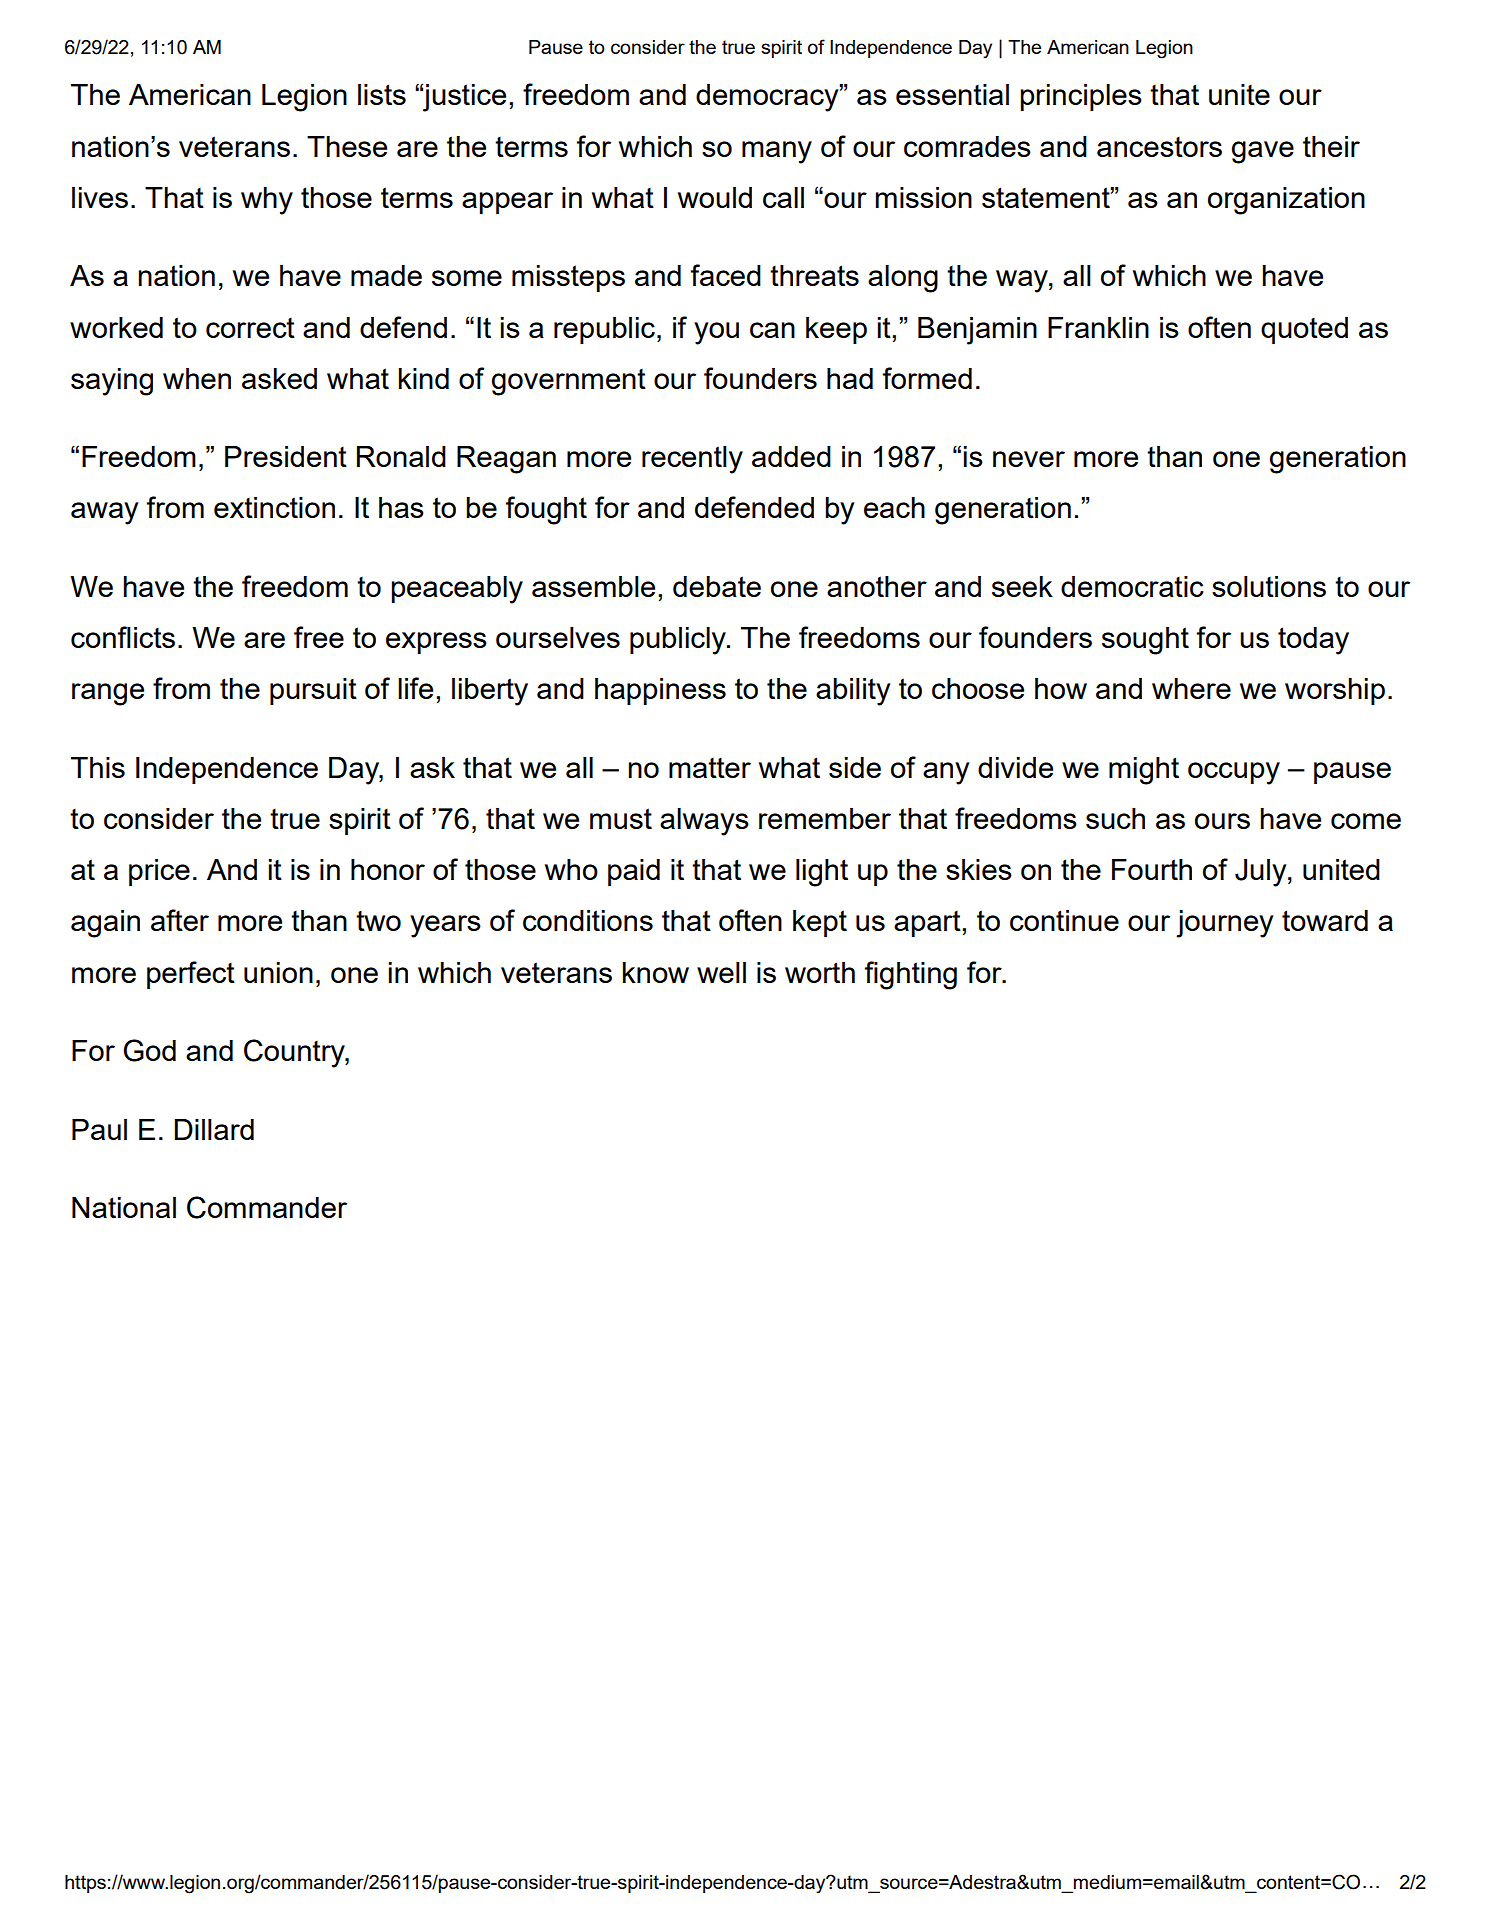 This image has height=1930, width=1491. I want to click on where, so click(1191, 688).
